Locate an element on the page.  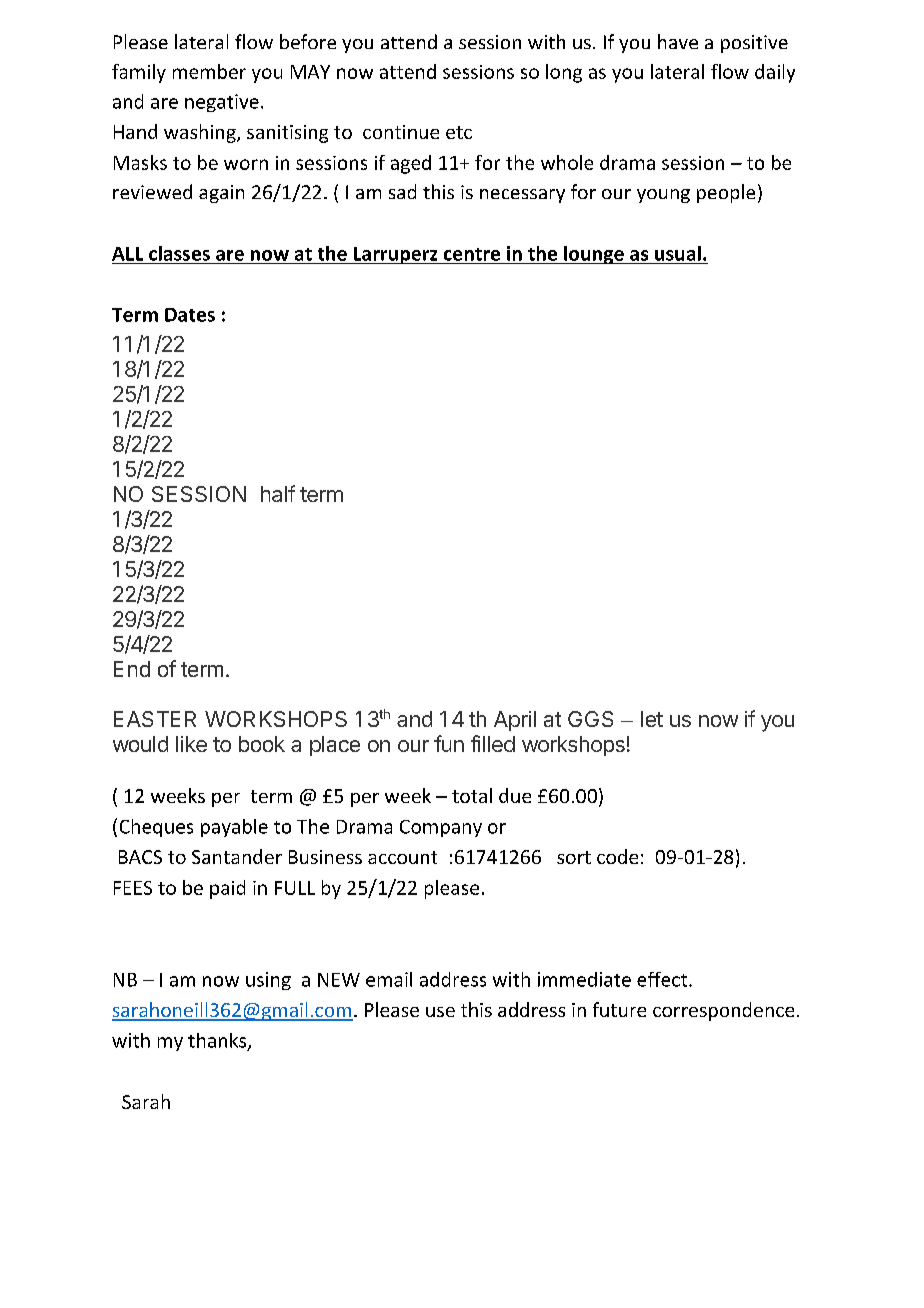
centre is located at coordinates (472, 254).
